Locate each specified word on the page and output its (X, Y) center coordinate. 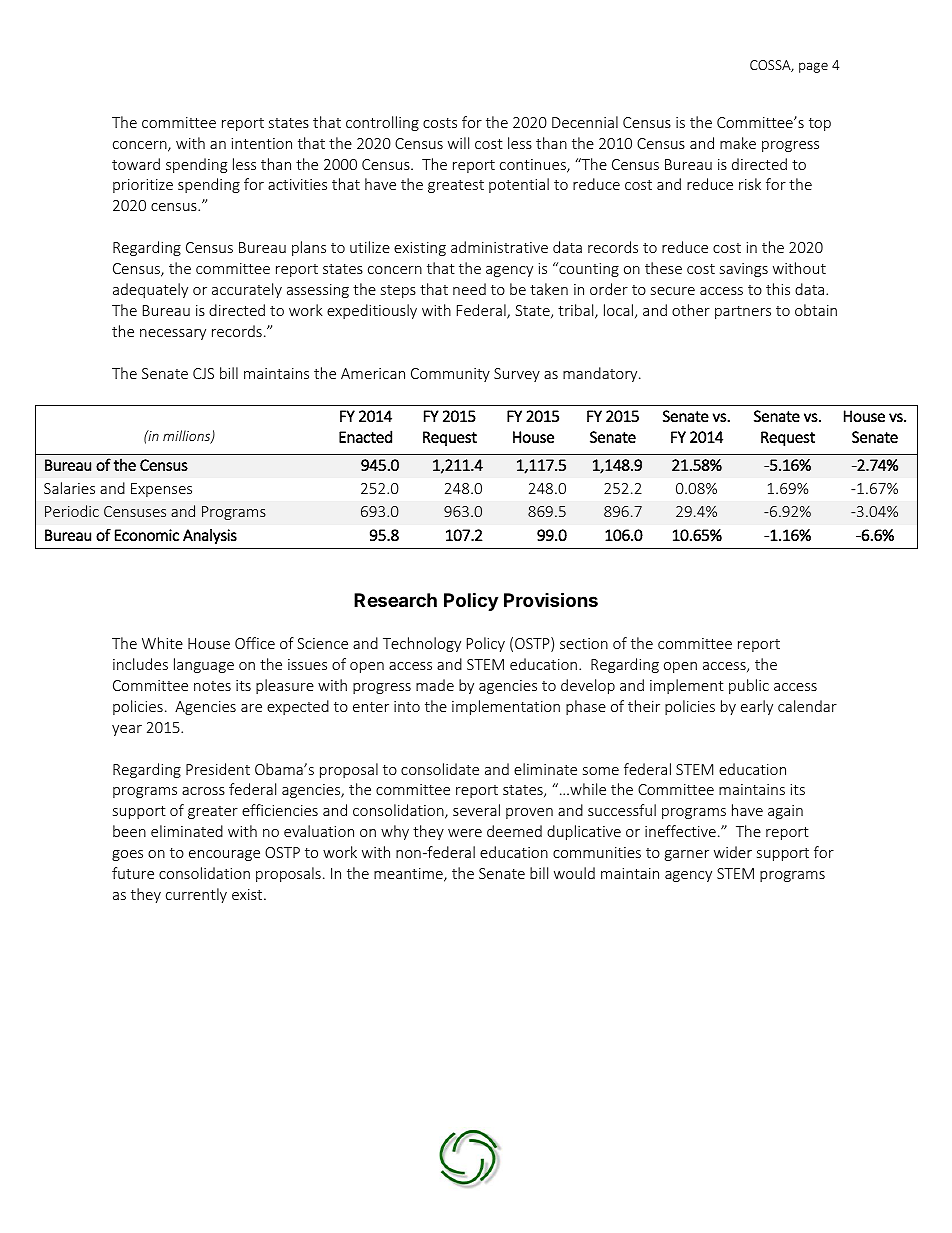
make (738, 143)
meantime (409, 875)
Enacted (365, 436)
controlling (382, 123)
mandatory (601, 374)
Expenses (161, 490)
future (133, 873)
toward (136, 164)
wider (733, 852)
